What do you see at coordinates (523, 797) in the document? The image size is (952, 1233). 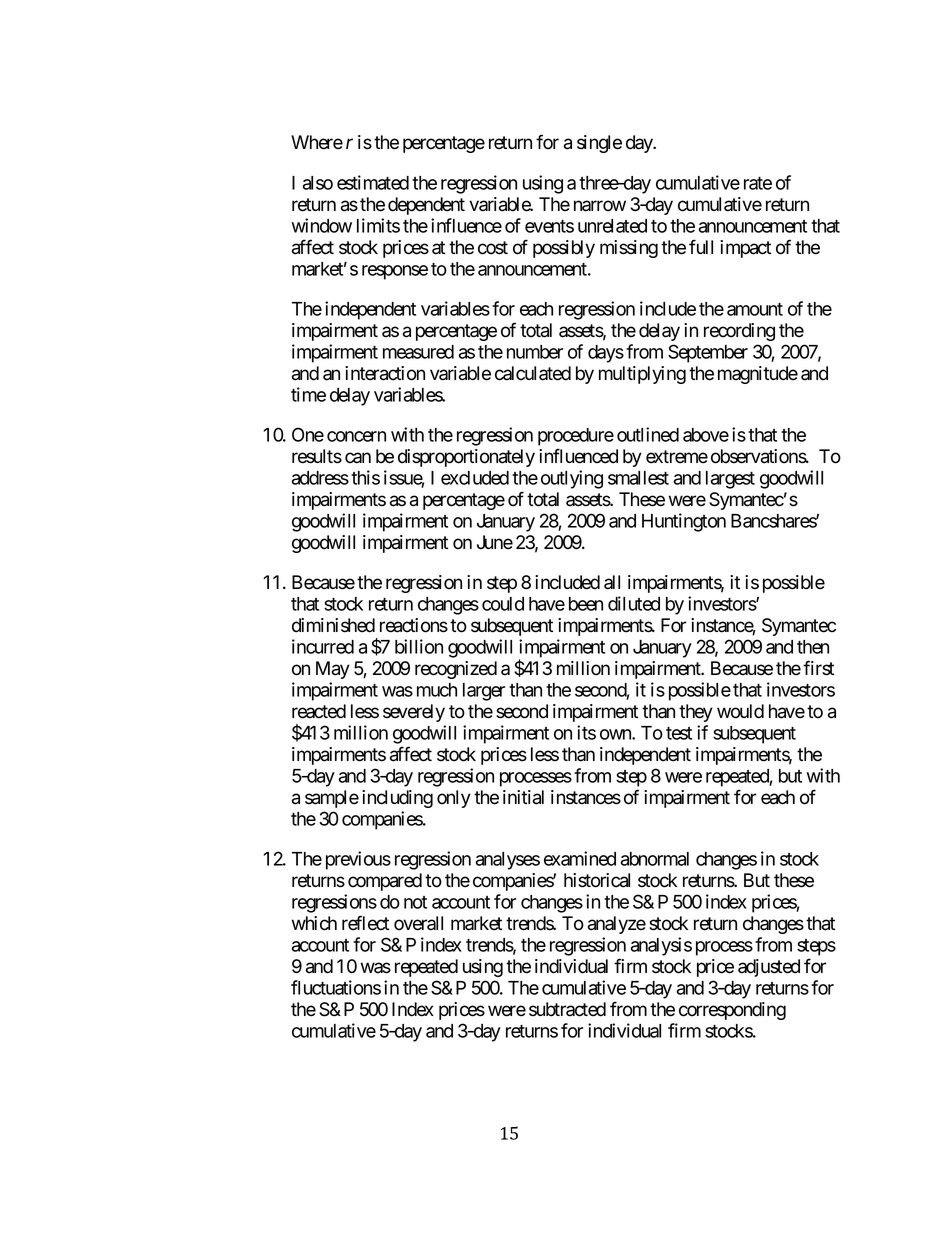 I see `initial` at bounding box center [523, 797].
